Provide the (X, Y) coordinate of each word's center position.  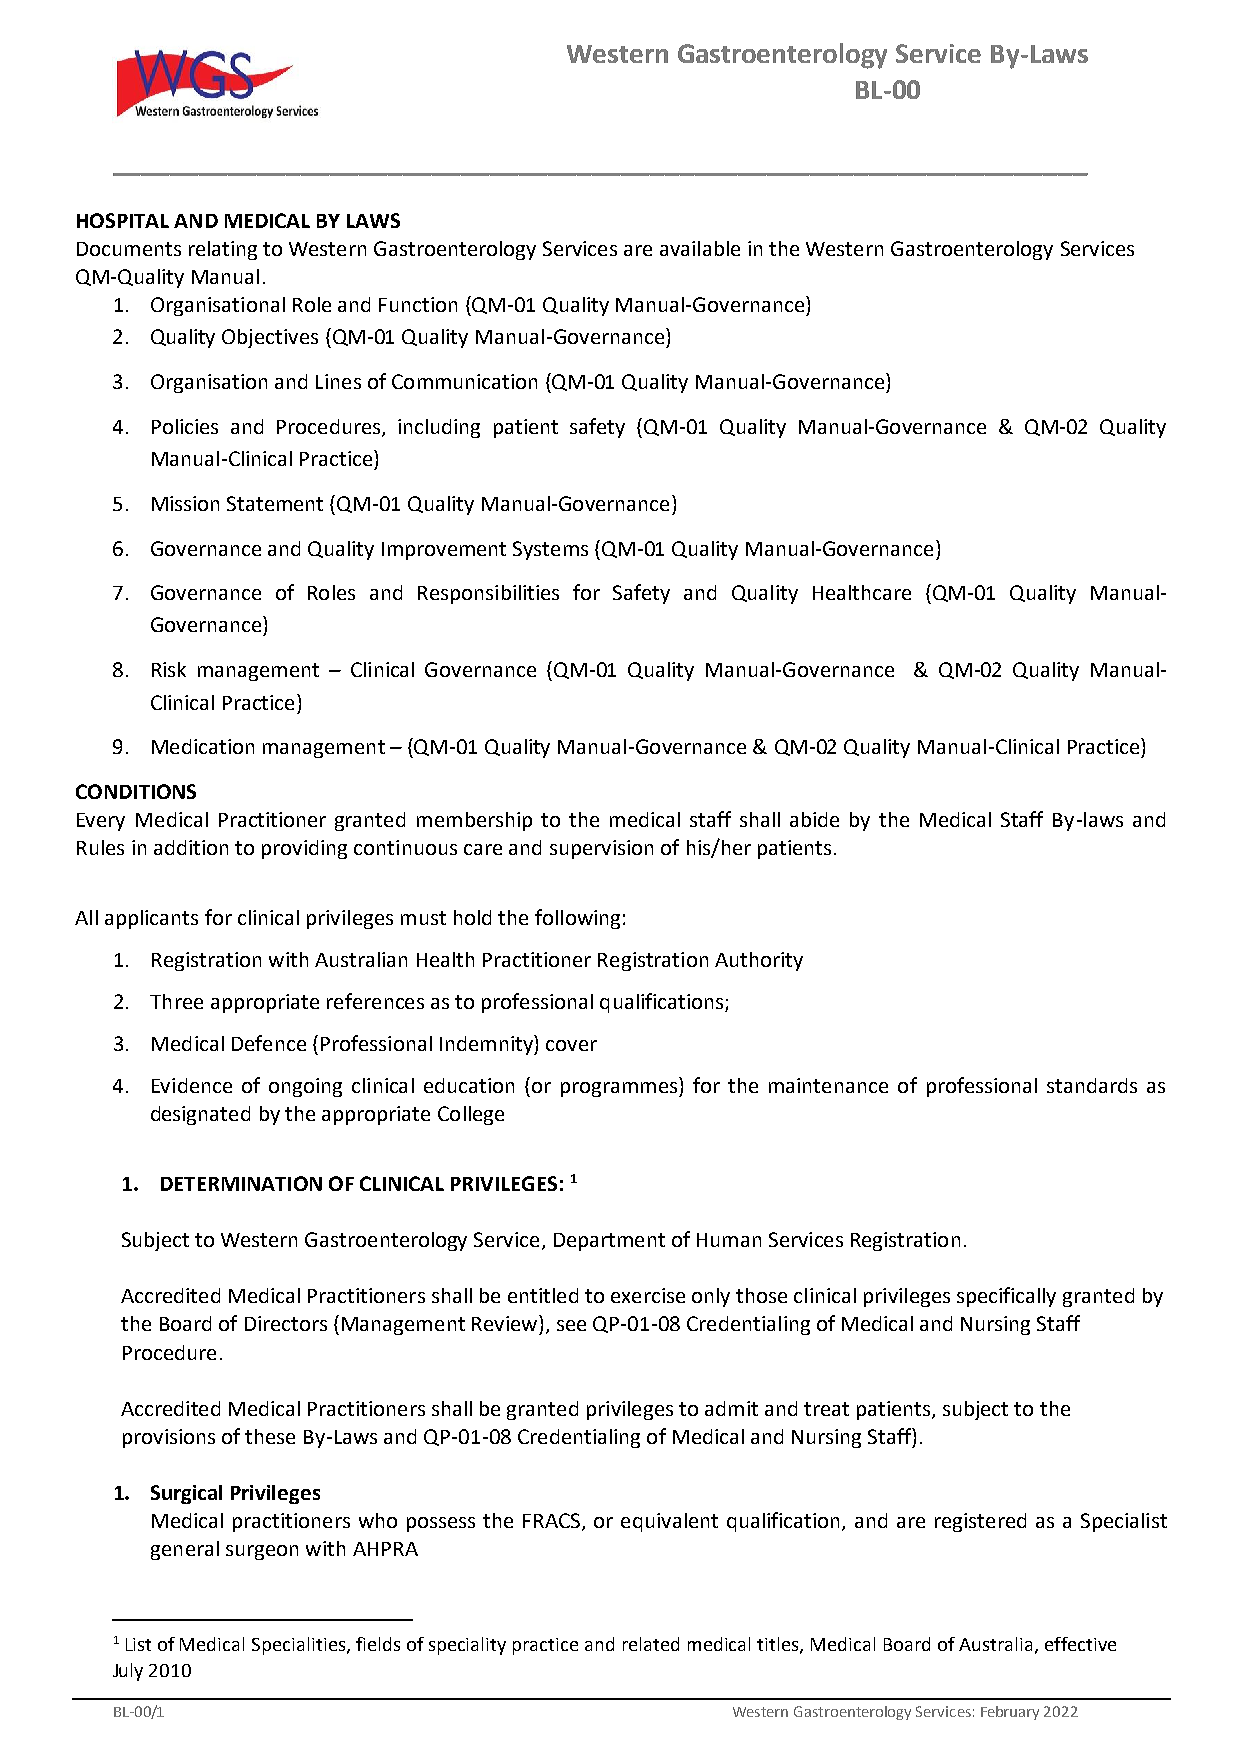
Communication (464, 381)
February (1010, 1713)
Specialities (300, 1646)
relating (223, 250)
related (651, 1644)
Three (176, 1001)
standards (1092, 1085)
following (577, 919)
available (700, 248)
